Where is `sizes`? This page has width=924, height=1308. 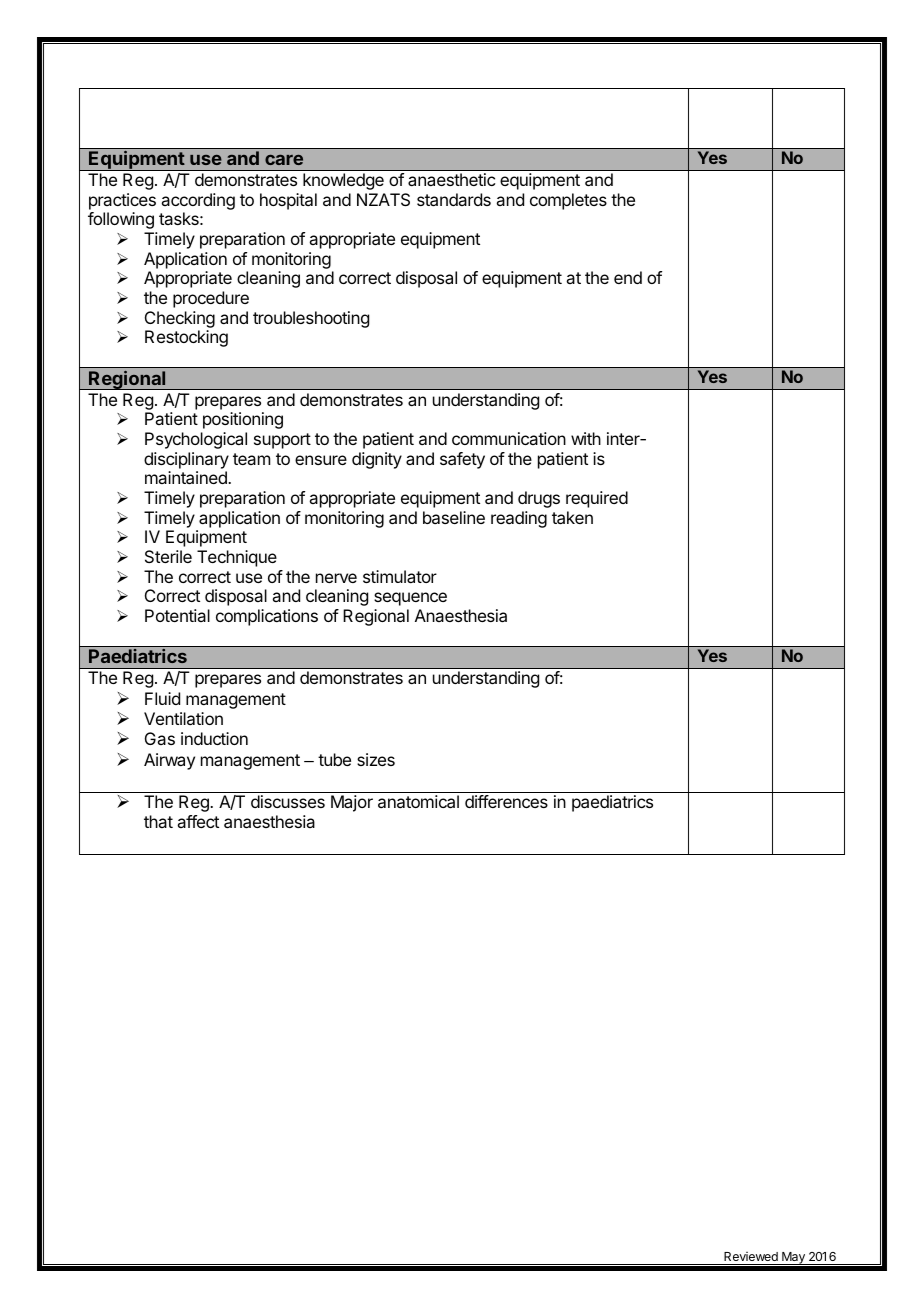 sizes is located at coordinates (376, 759).
